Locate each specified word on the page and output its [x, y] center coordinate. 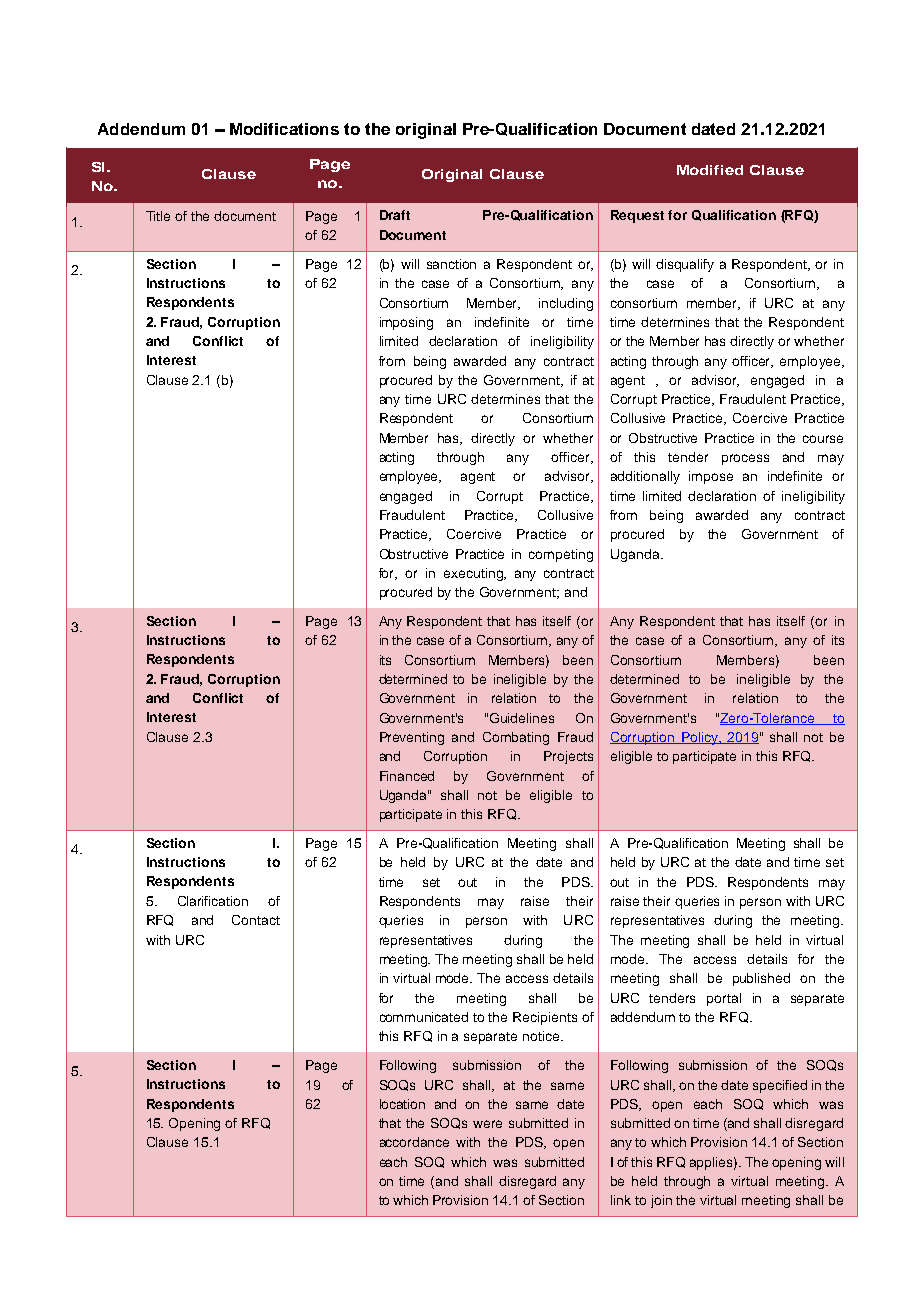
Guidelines [522, 718]
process [745, 459]
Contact [256, 920]
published [761, 979]
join [661, 1201]
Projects [568, 757]
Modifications [284, 129]
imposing [406, 323]
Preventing [412, 738]
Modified [710, 170]
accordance [414, 1142]
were [487, 1124]
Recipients [545, 1018]
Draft [395, 215]
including [566, 304]
